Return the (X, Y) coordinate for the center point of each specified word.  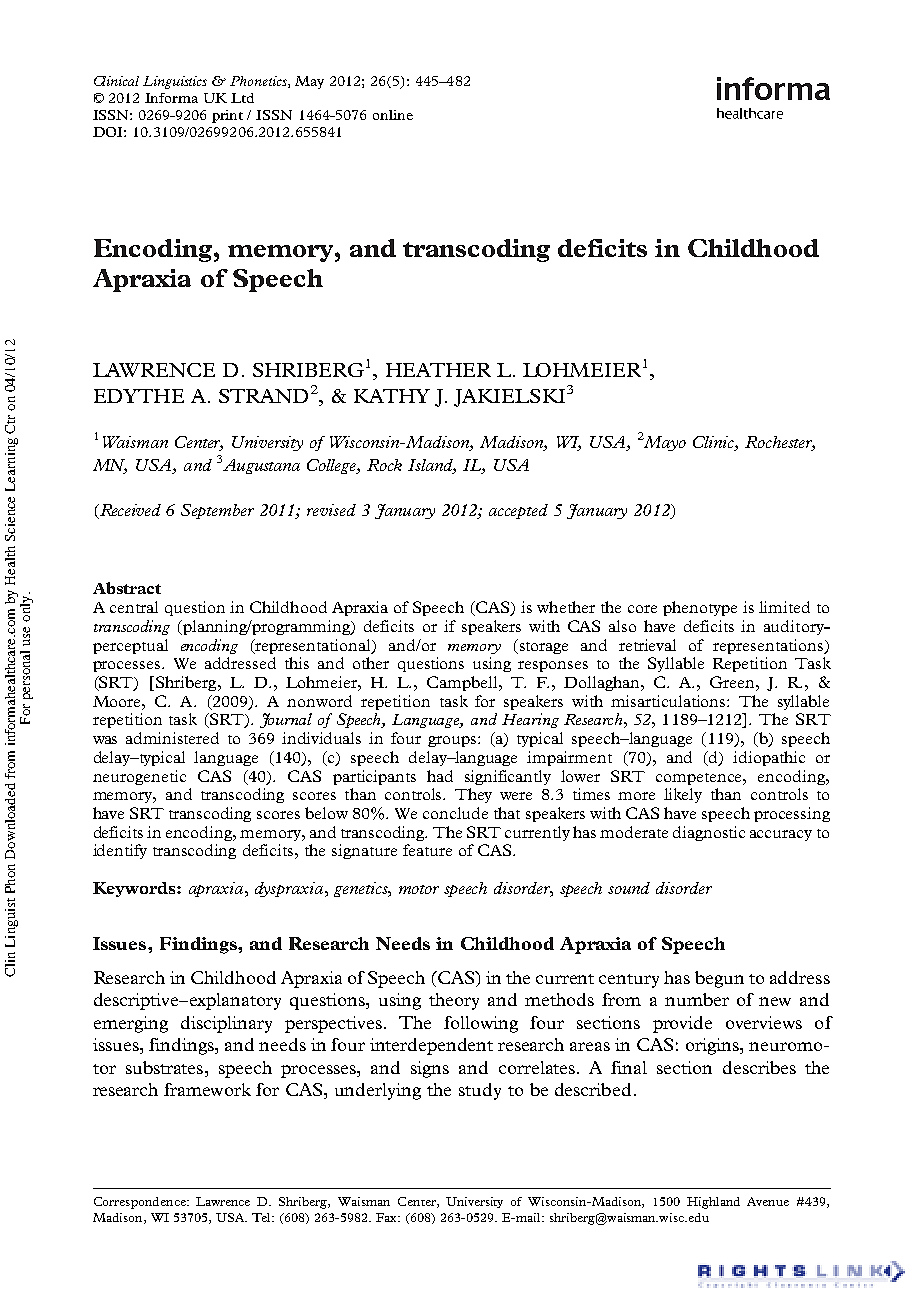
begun (719, 979)
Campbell (463, 683)
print (227, 116)
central (134, 607)
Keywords (135, 889)
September (217, 511)
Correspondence (141, 1203)
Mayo (664, 443)
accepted (518, 511)
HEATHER (438, 370)
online (393, 115)
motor (419, 889)
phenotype (700, 608)
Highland (713, 1203)
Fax (388, 1217)
